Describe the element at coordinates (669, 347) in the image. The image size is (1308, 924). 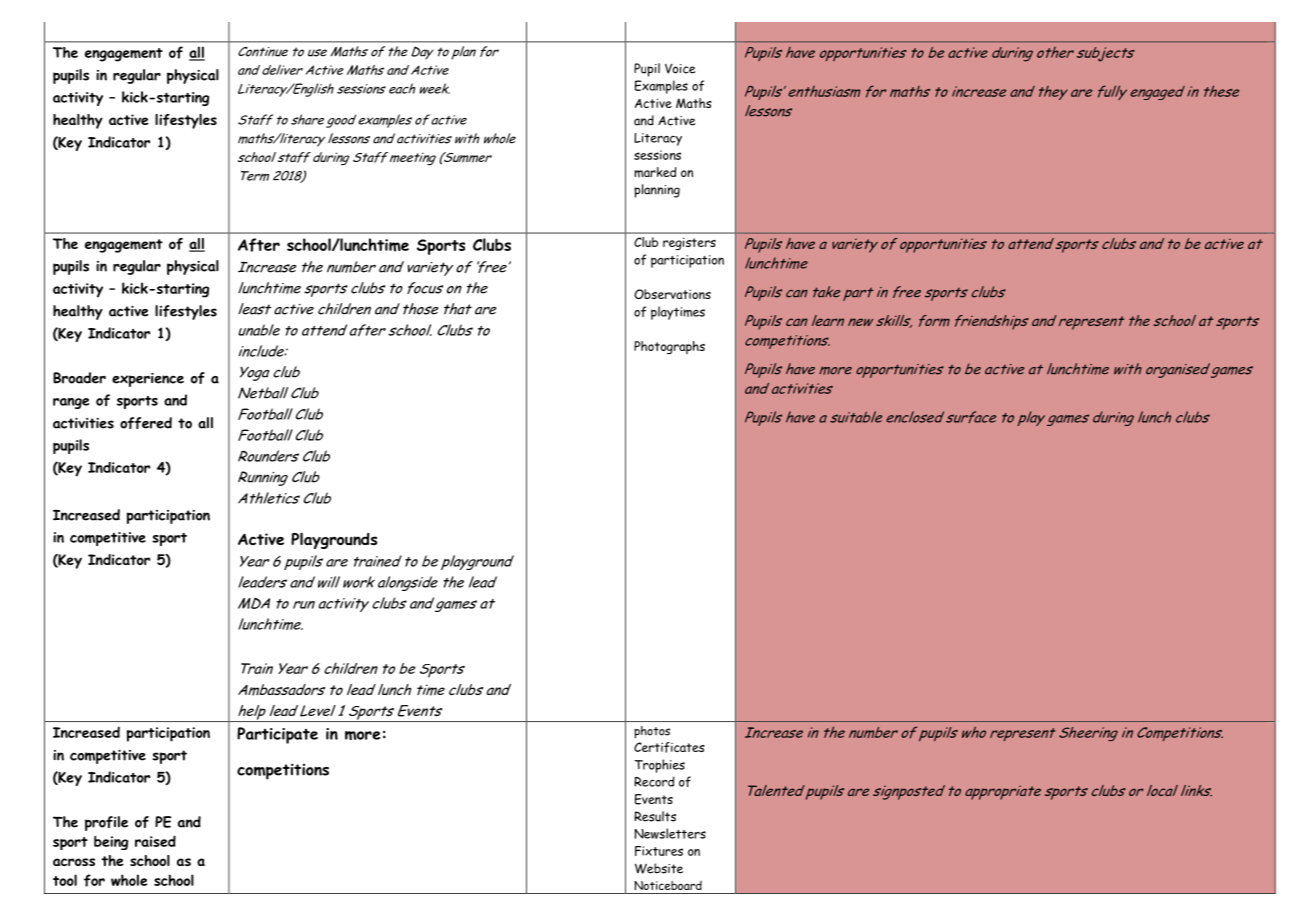
I see `Photographs` at that location.
